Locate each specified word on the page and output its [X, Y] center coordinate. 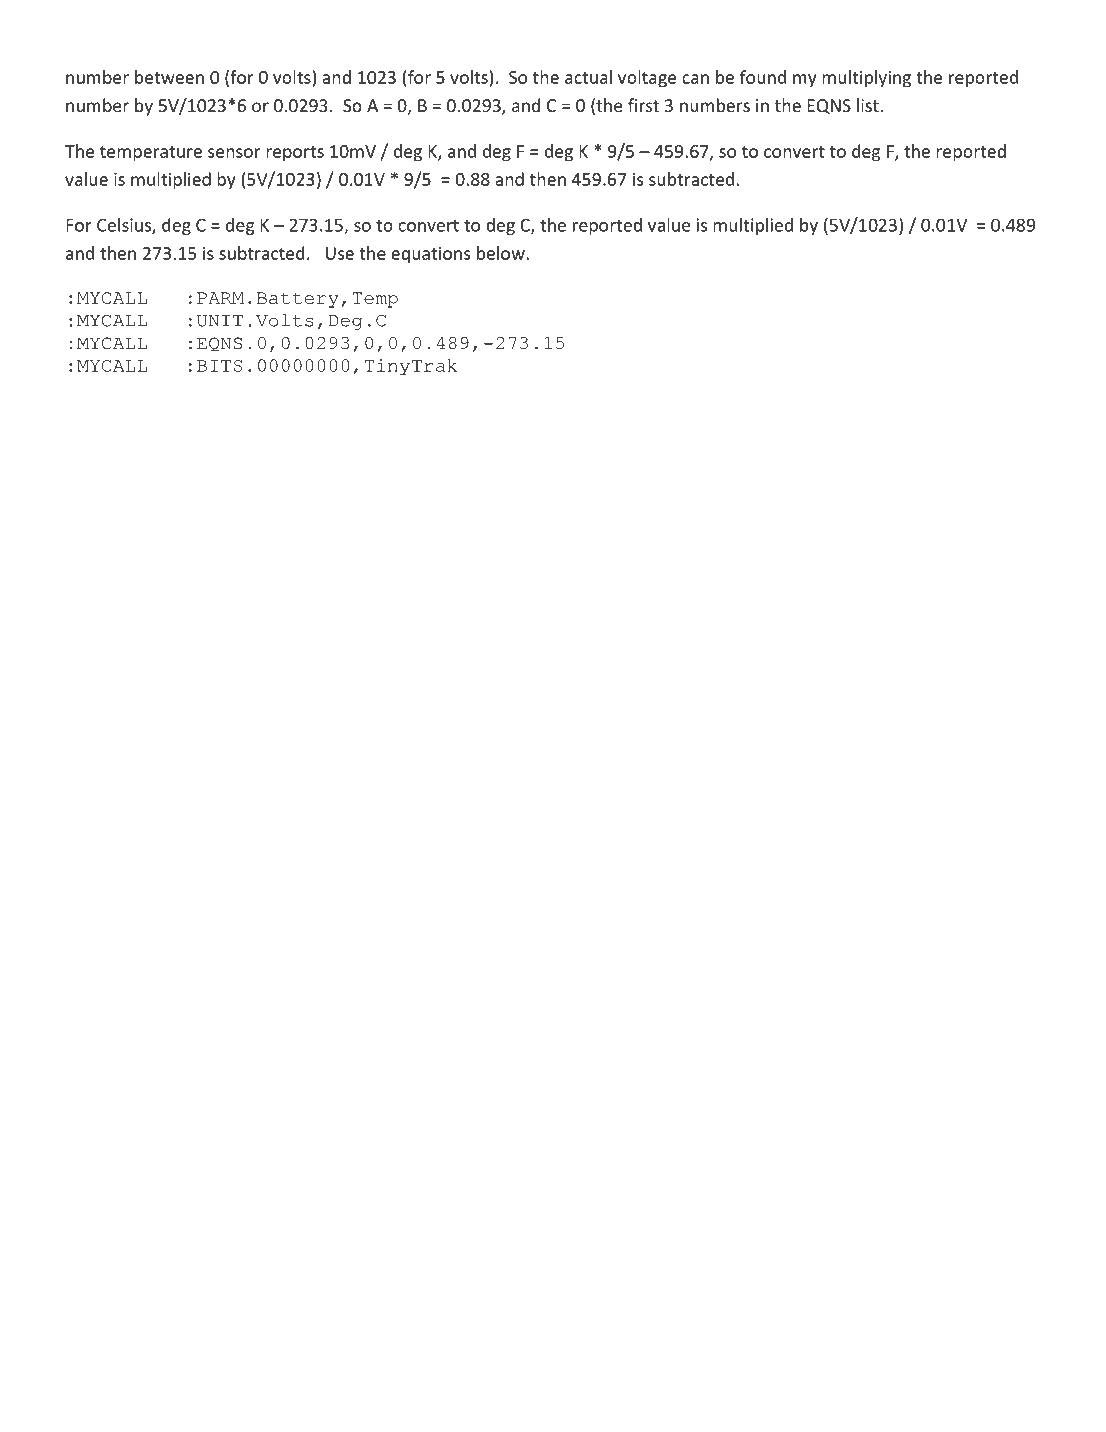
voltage [647, 79]
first [643, 105]
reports [295, 154]
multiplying [866, 79]
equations [430, 255]
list [869, 105]
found [763, 77]
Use [340, 253]
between [169, 77]
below [502, 253]
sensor [234, 153]
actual [588, 77]
